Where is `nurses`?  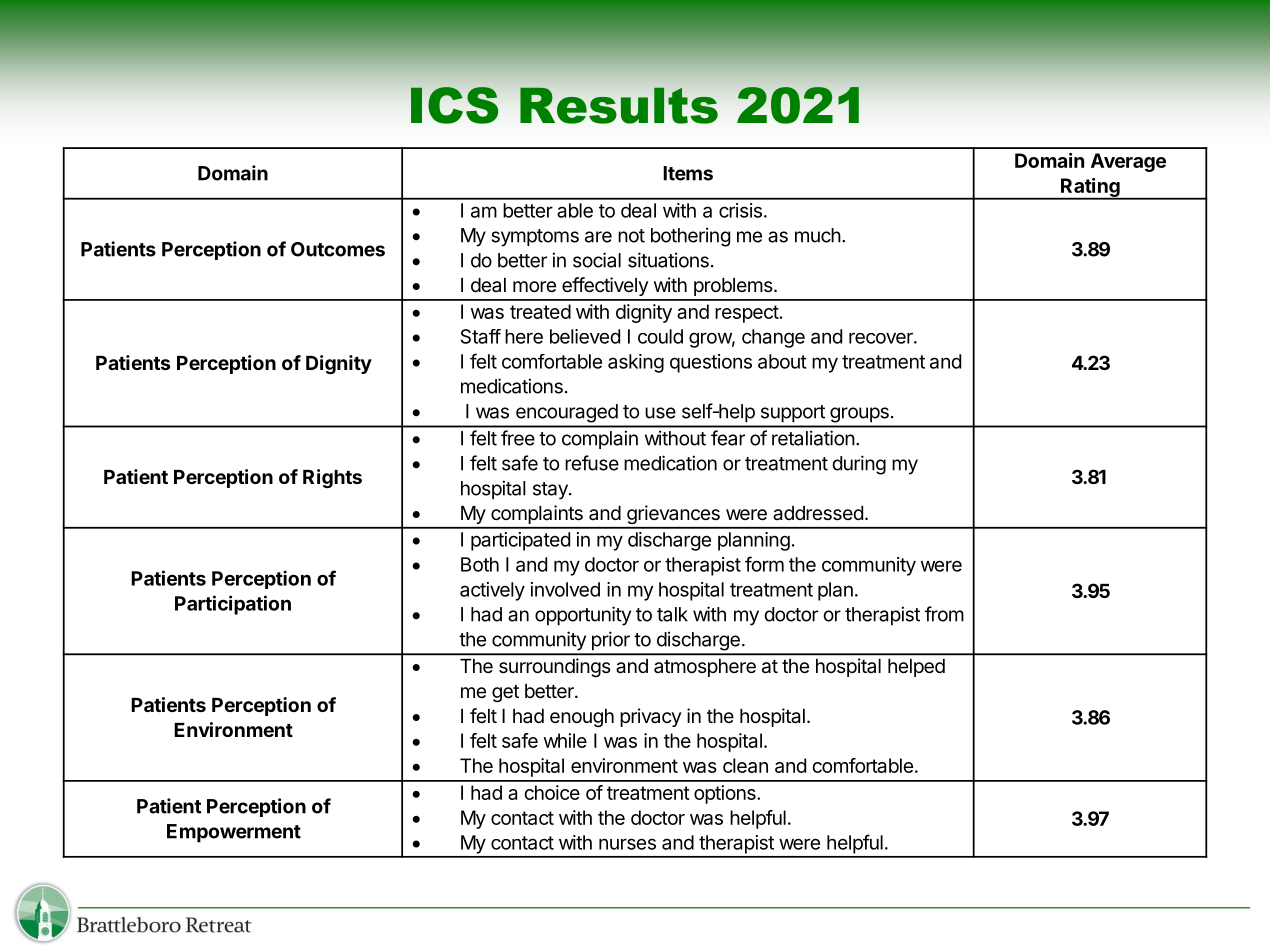
nurses is located at coordinates (627, 844).
